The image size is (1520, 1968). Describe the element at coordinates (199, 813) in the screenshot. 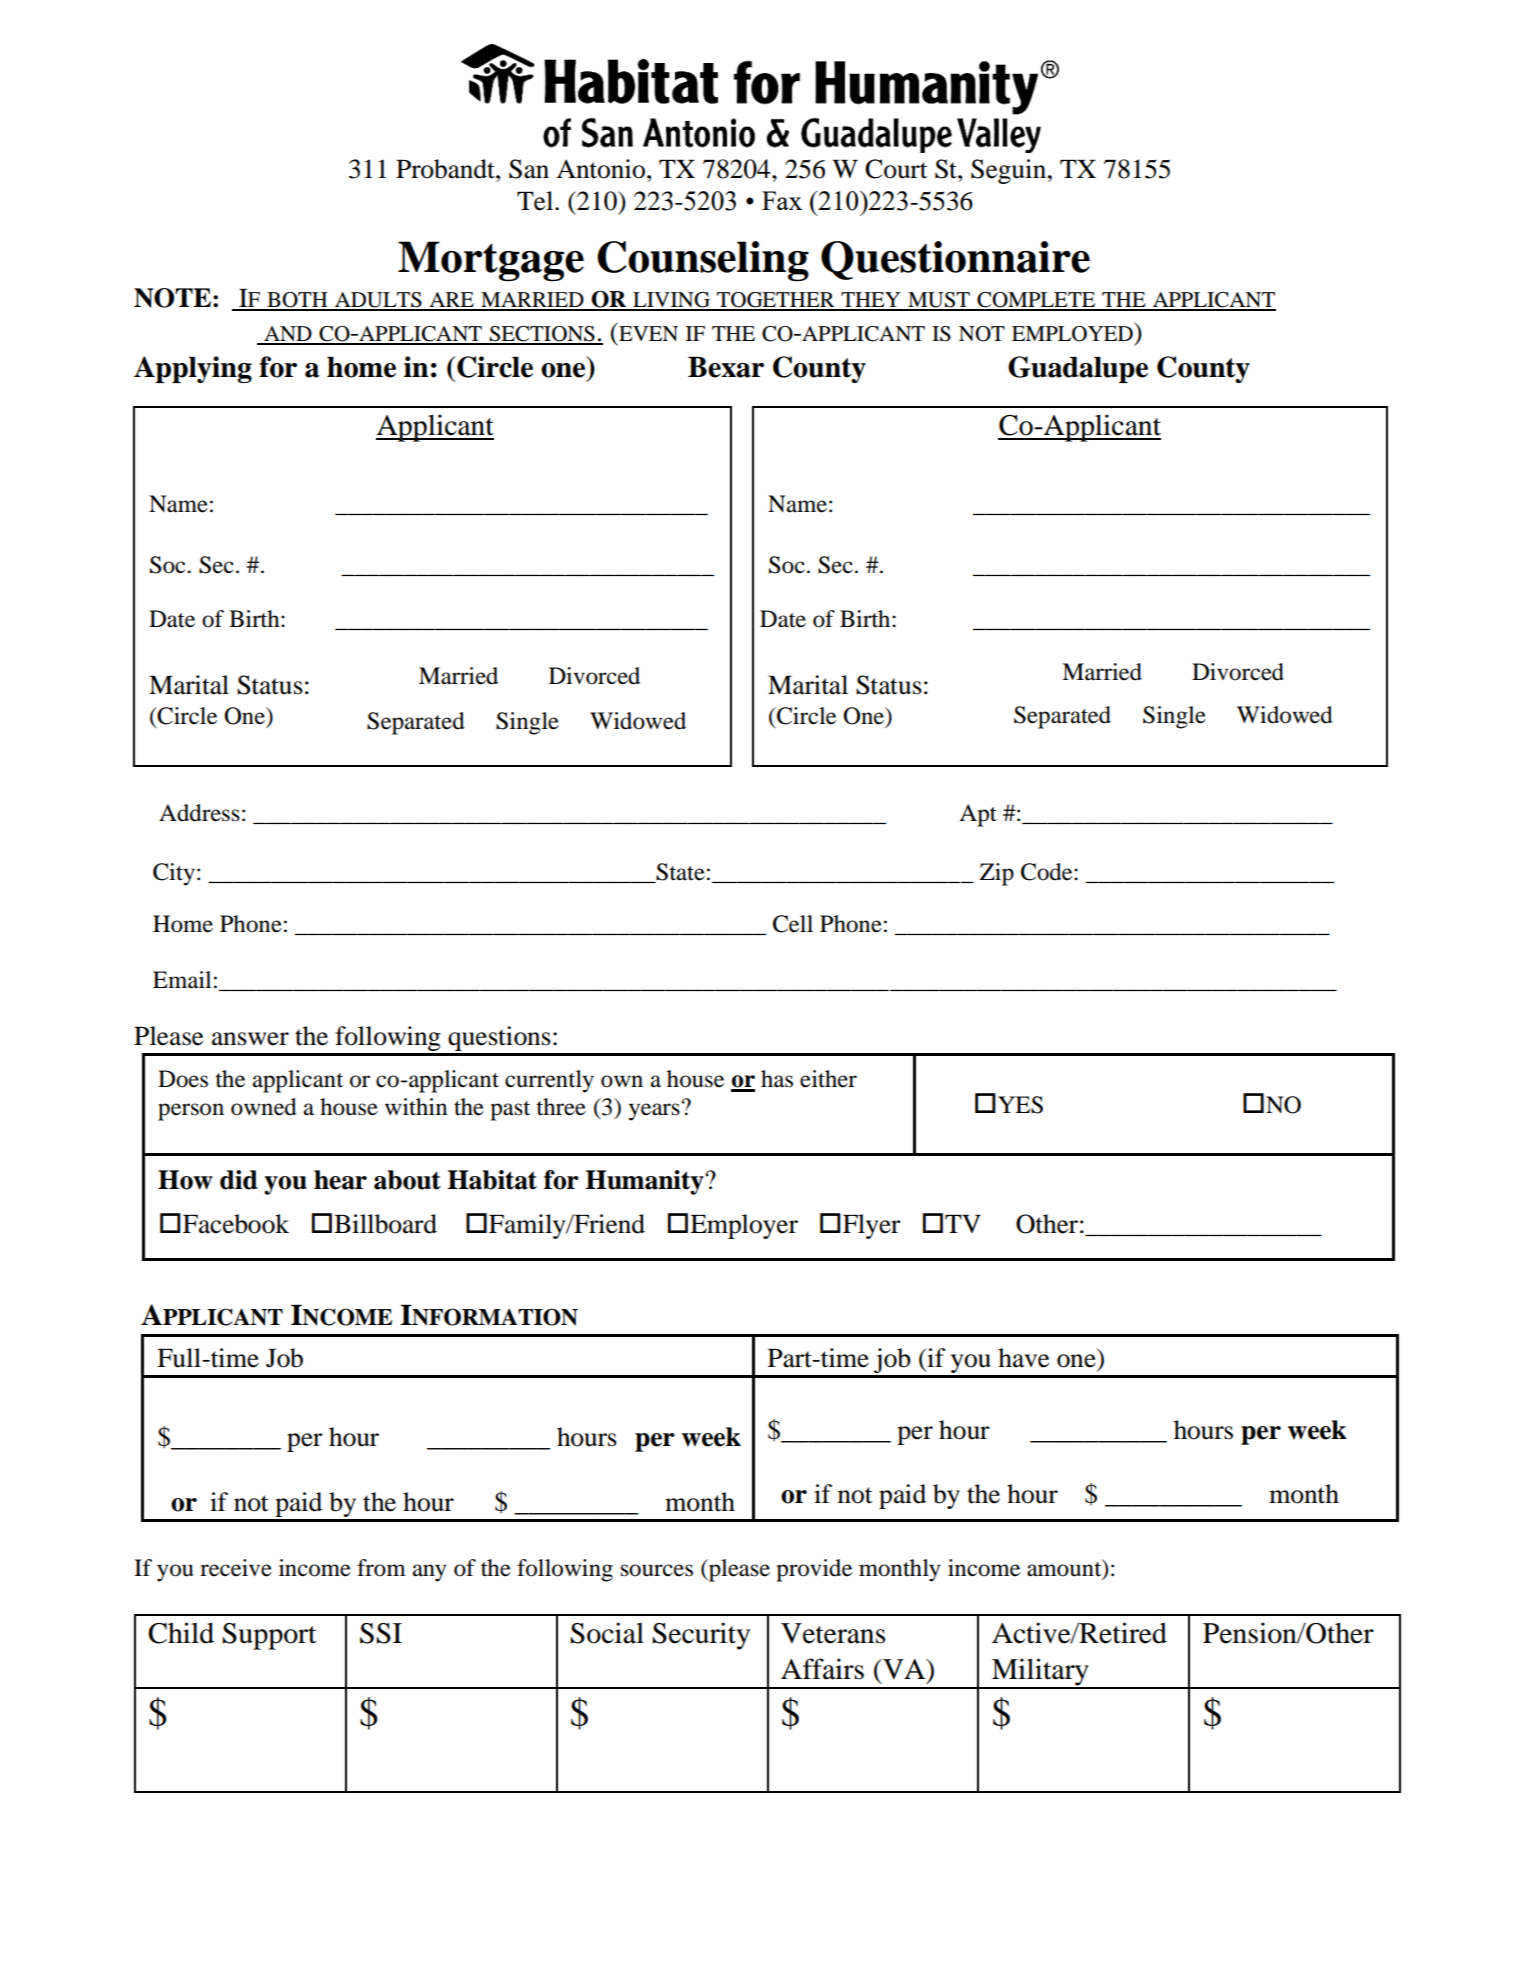

I see `Address` at that location.
